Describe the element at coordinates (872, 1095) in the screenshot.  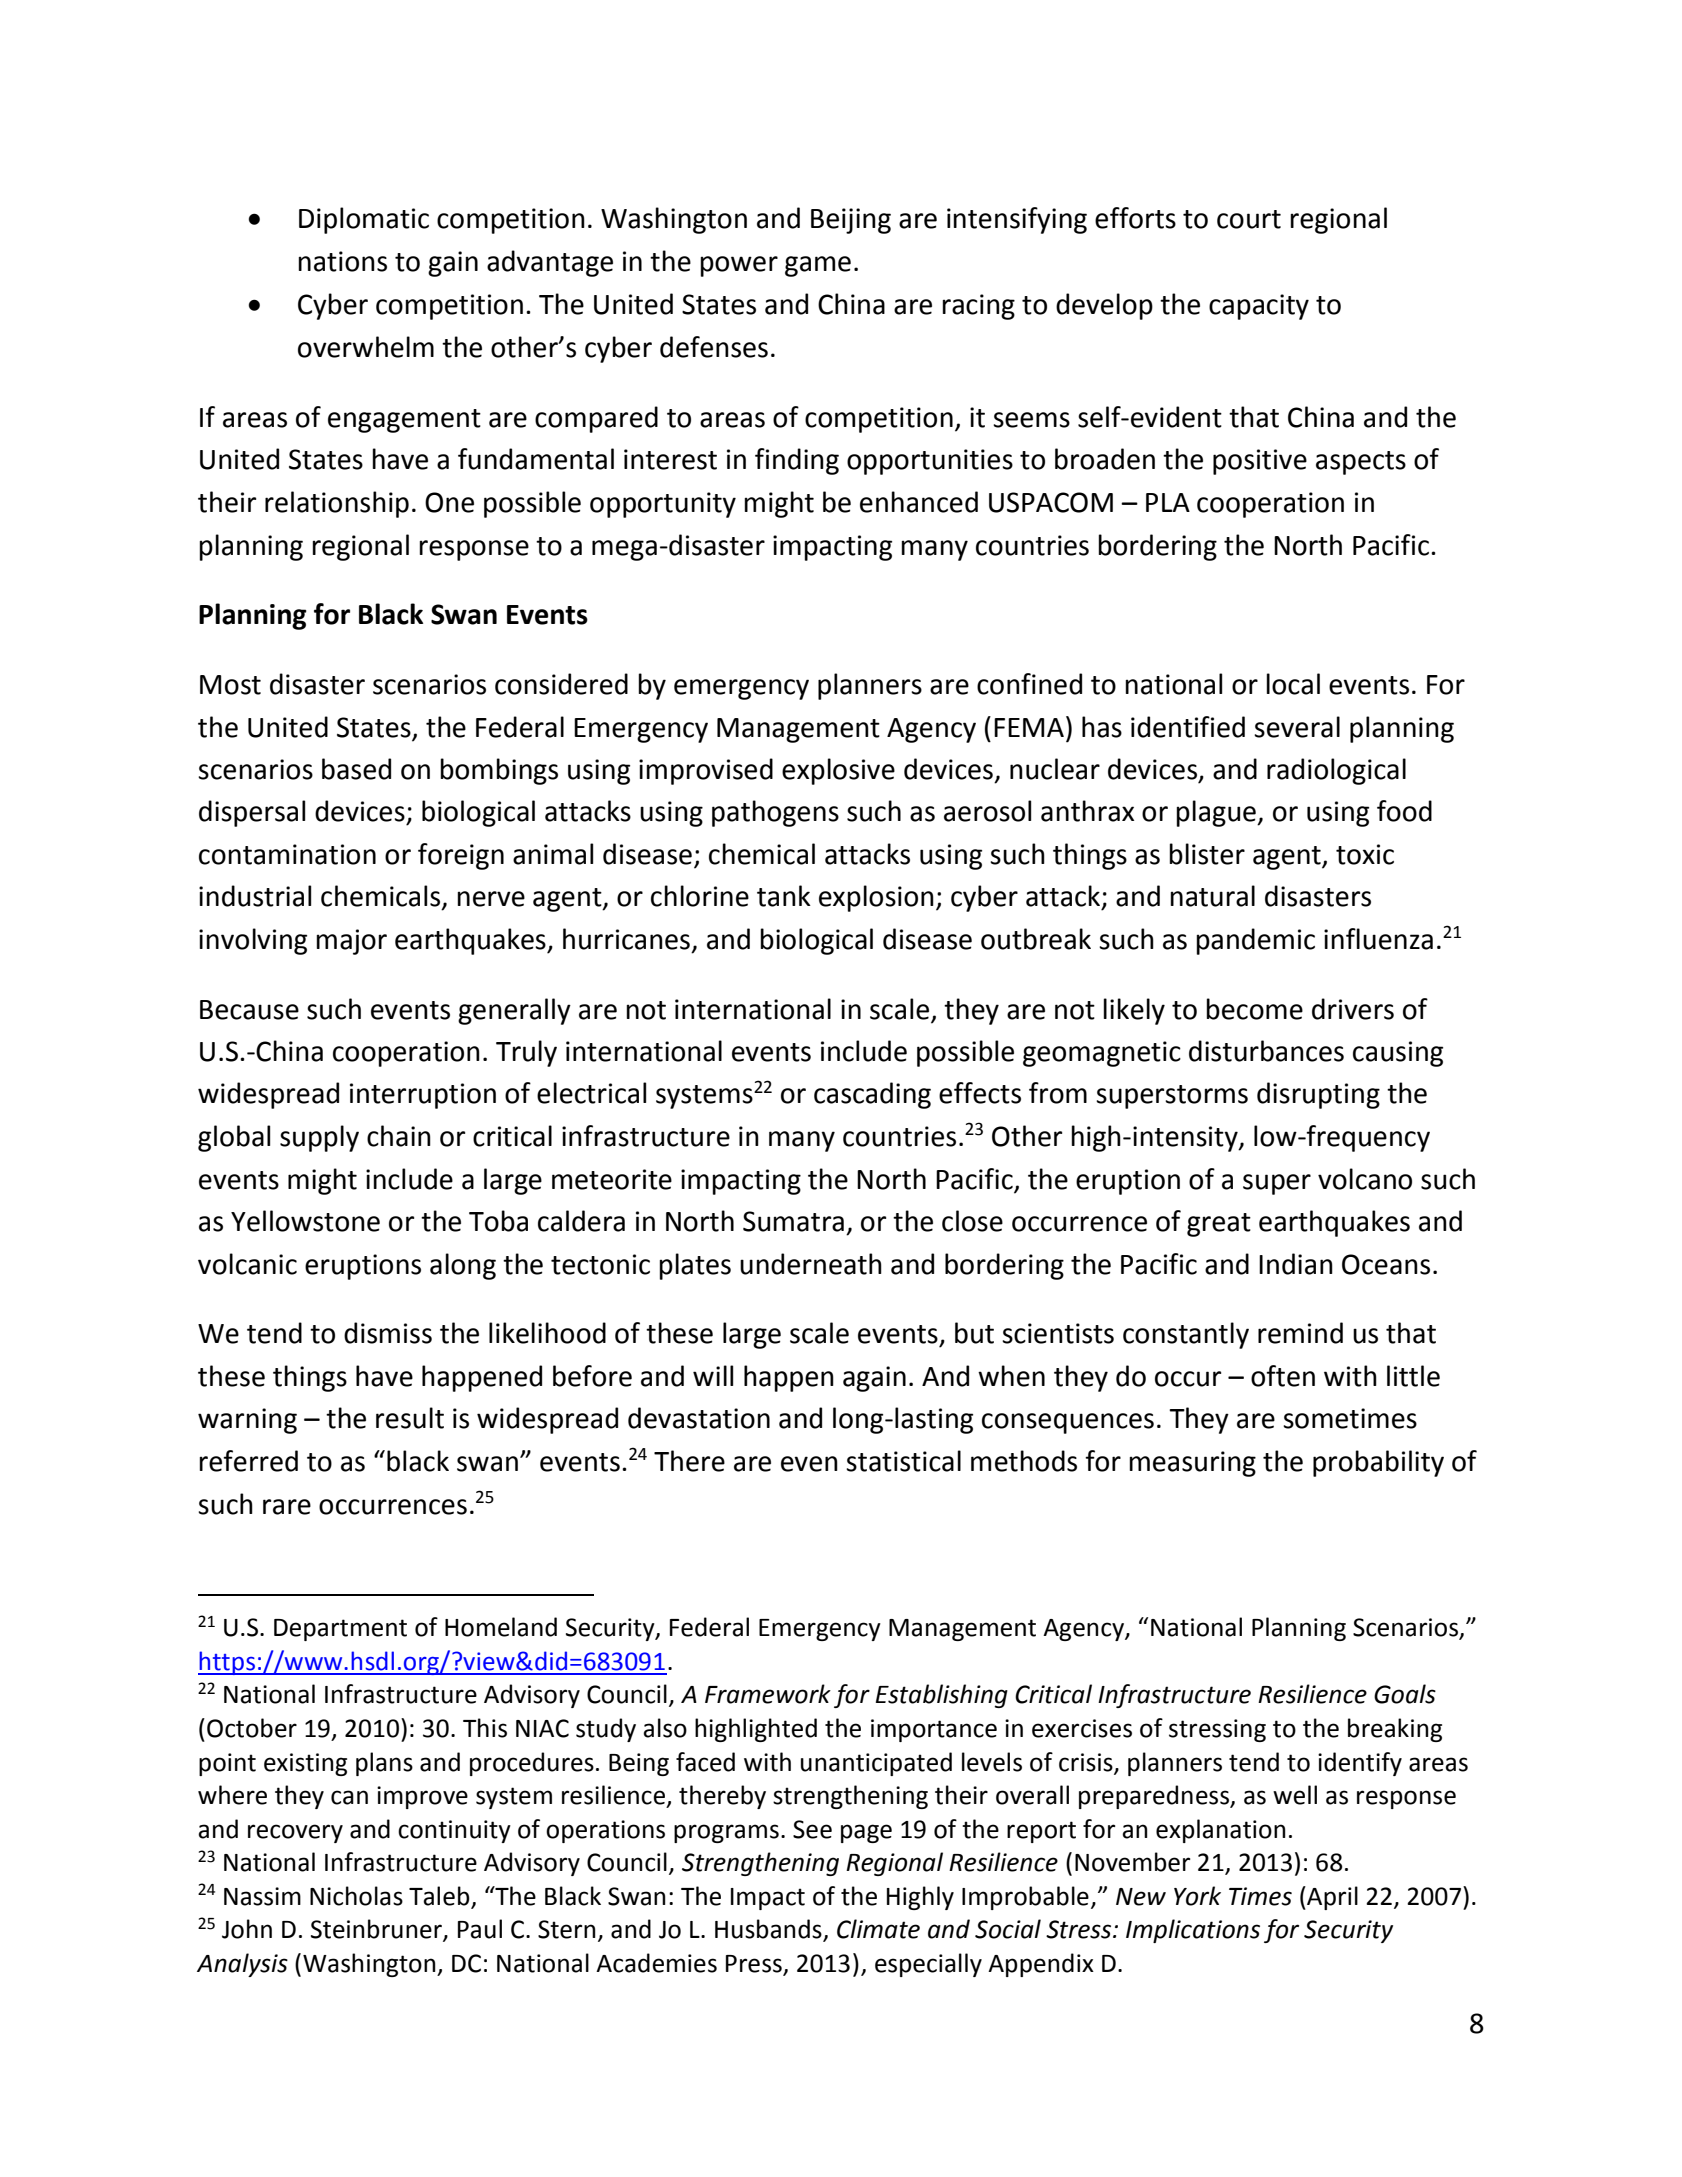
I see `cascading` at that location.
